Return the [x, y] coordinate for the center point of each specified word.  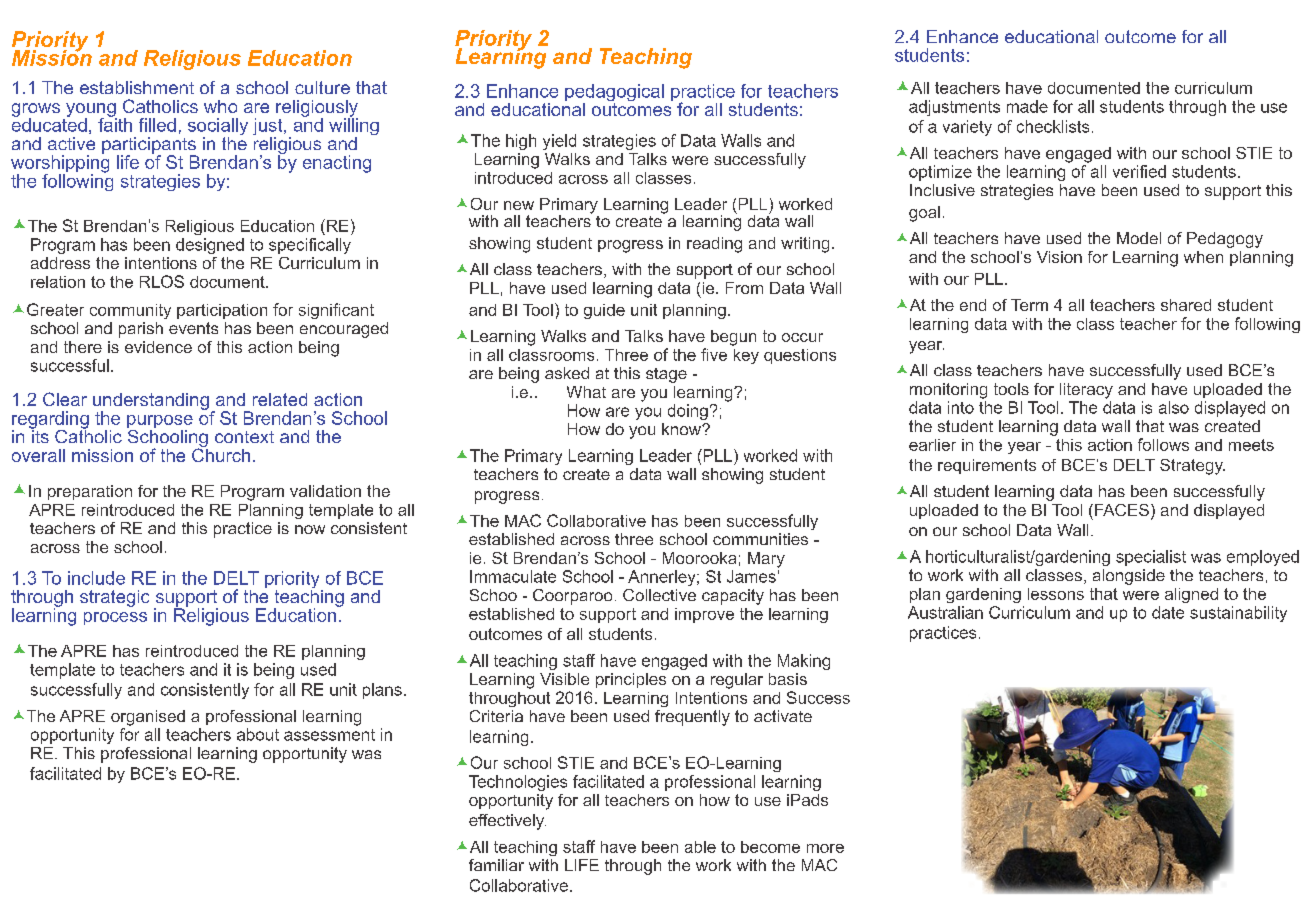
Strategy [1192, 467]
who [220, 106]
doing [688, 412]
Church [221, 454]
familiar [496, 865]
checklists [1053, 126]
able [700, 847]
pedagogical [614, 94]
